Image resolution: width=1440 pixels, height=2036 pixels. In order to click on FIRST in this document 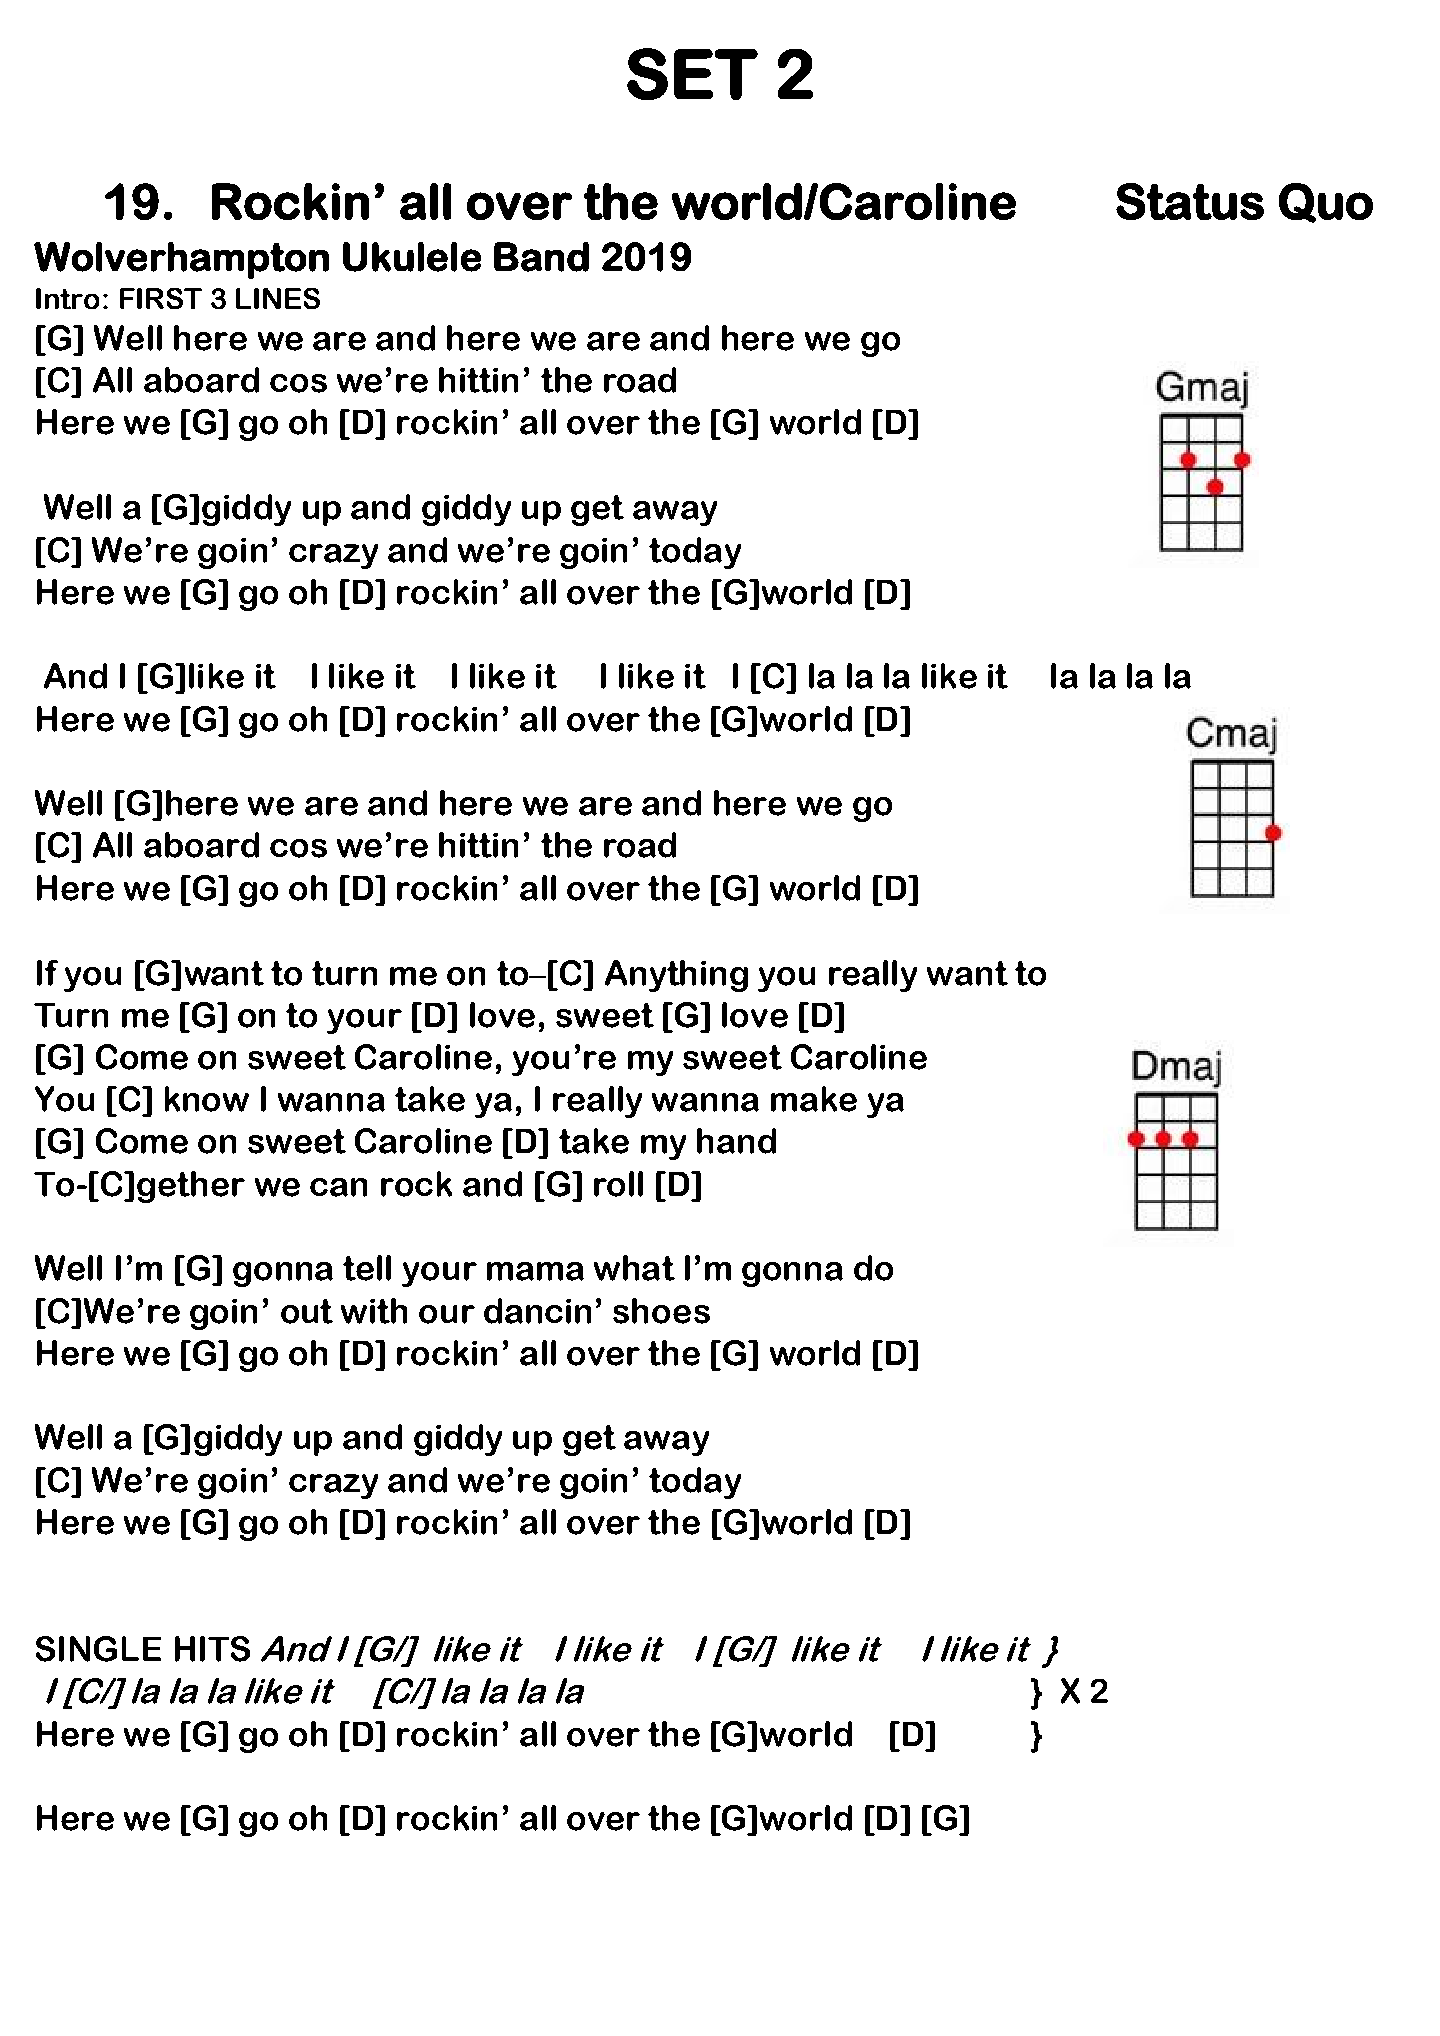, I will do `click(161, 298)`.
